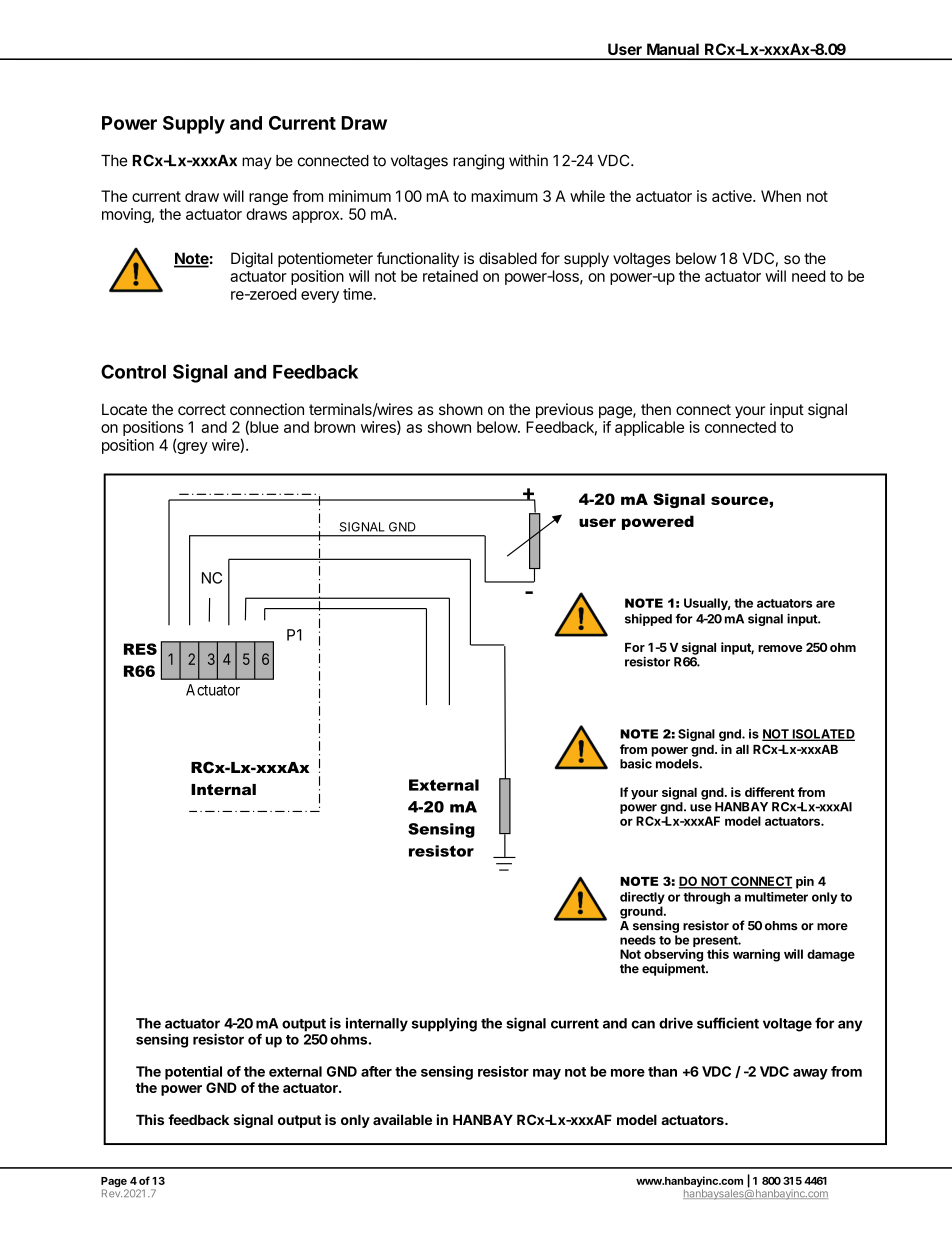 This page has height=1233, width=952. I want to click on after, so click(376, 1071).
